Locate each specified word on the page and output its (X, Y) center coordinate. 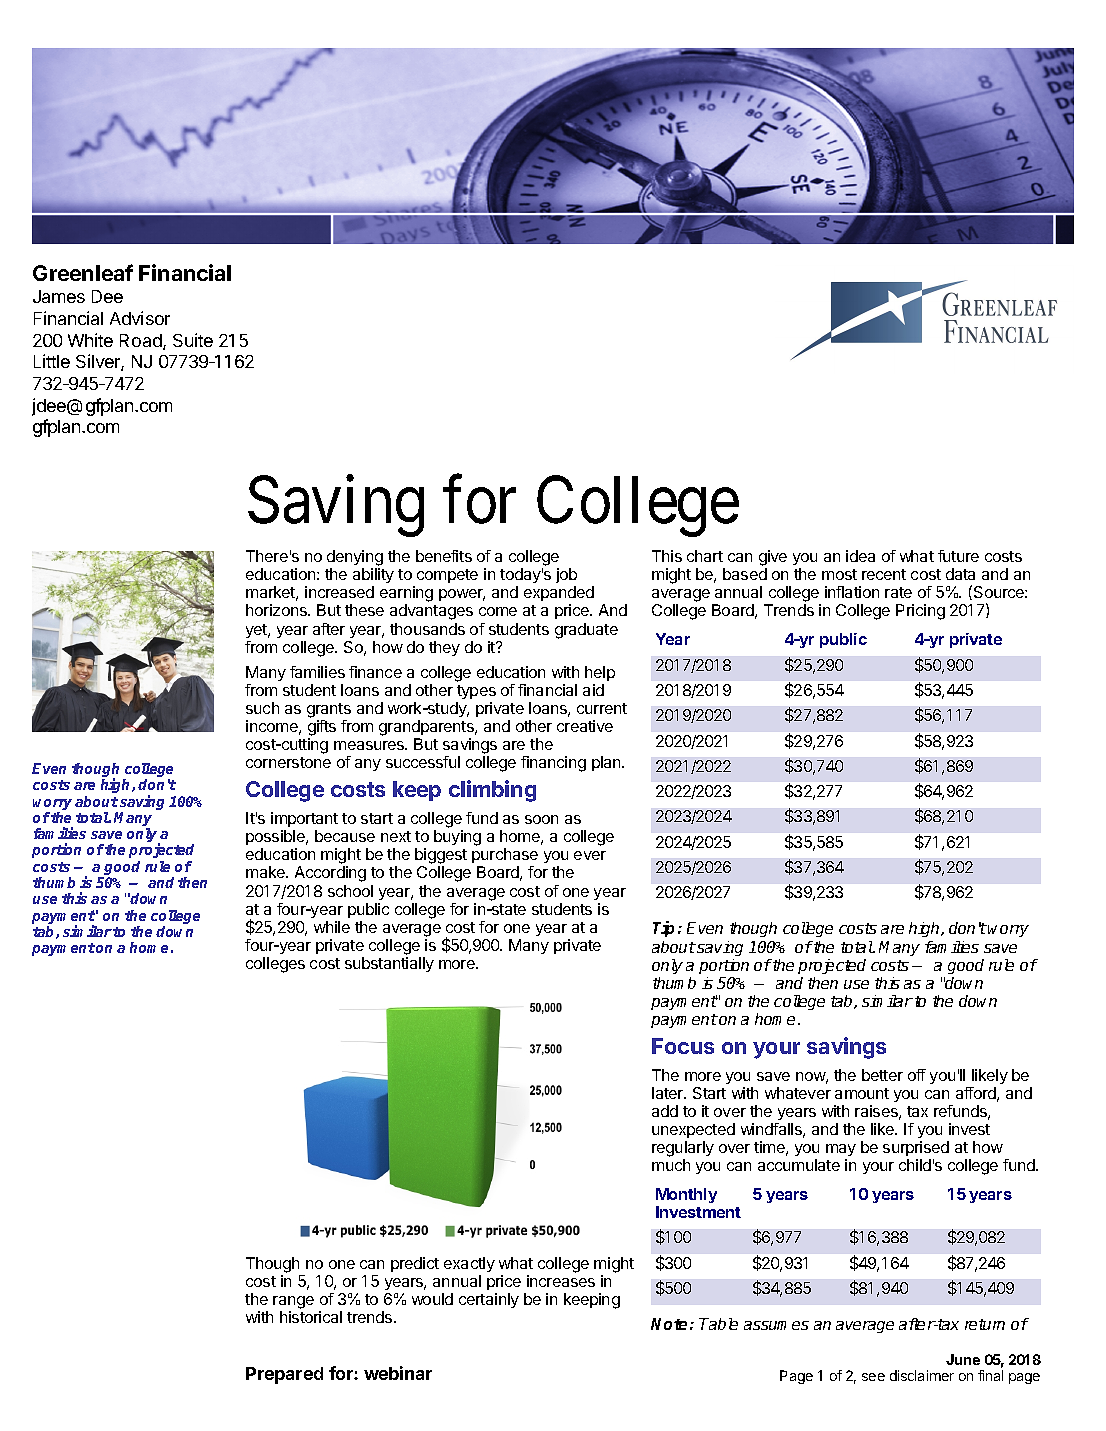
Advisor (140, 318)
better (882, 1075)
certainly (489, 1300)
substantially (389, 964)
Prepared (284, 1375)
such (262, 708)
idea (860, 556)
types (476, 692)
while (332, 927)
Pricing (920, 612)
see (873, 1377)
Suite (193, 340)
